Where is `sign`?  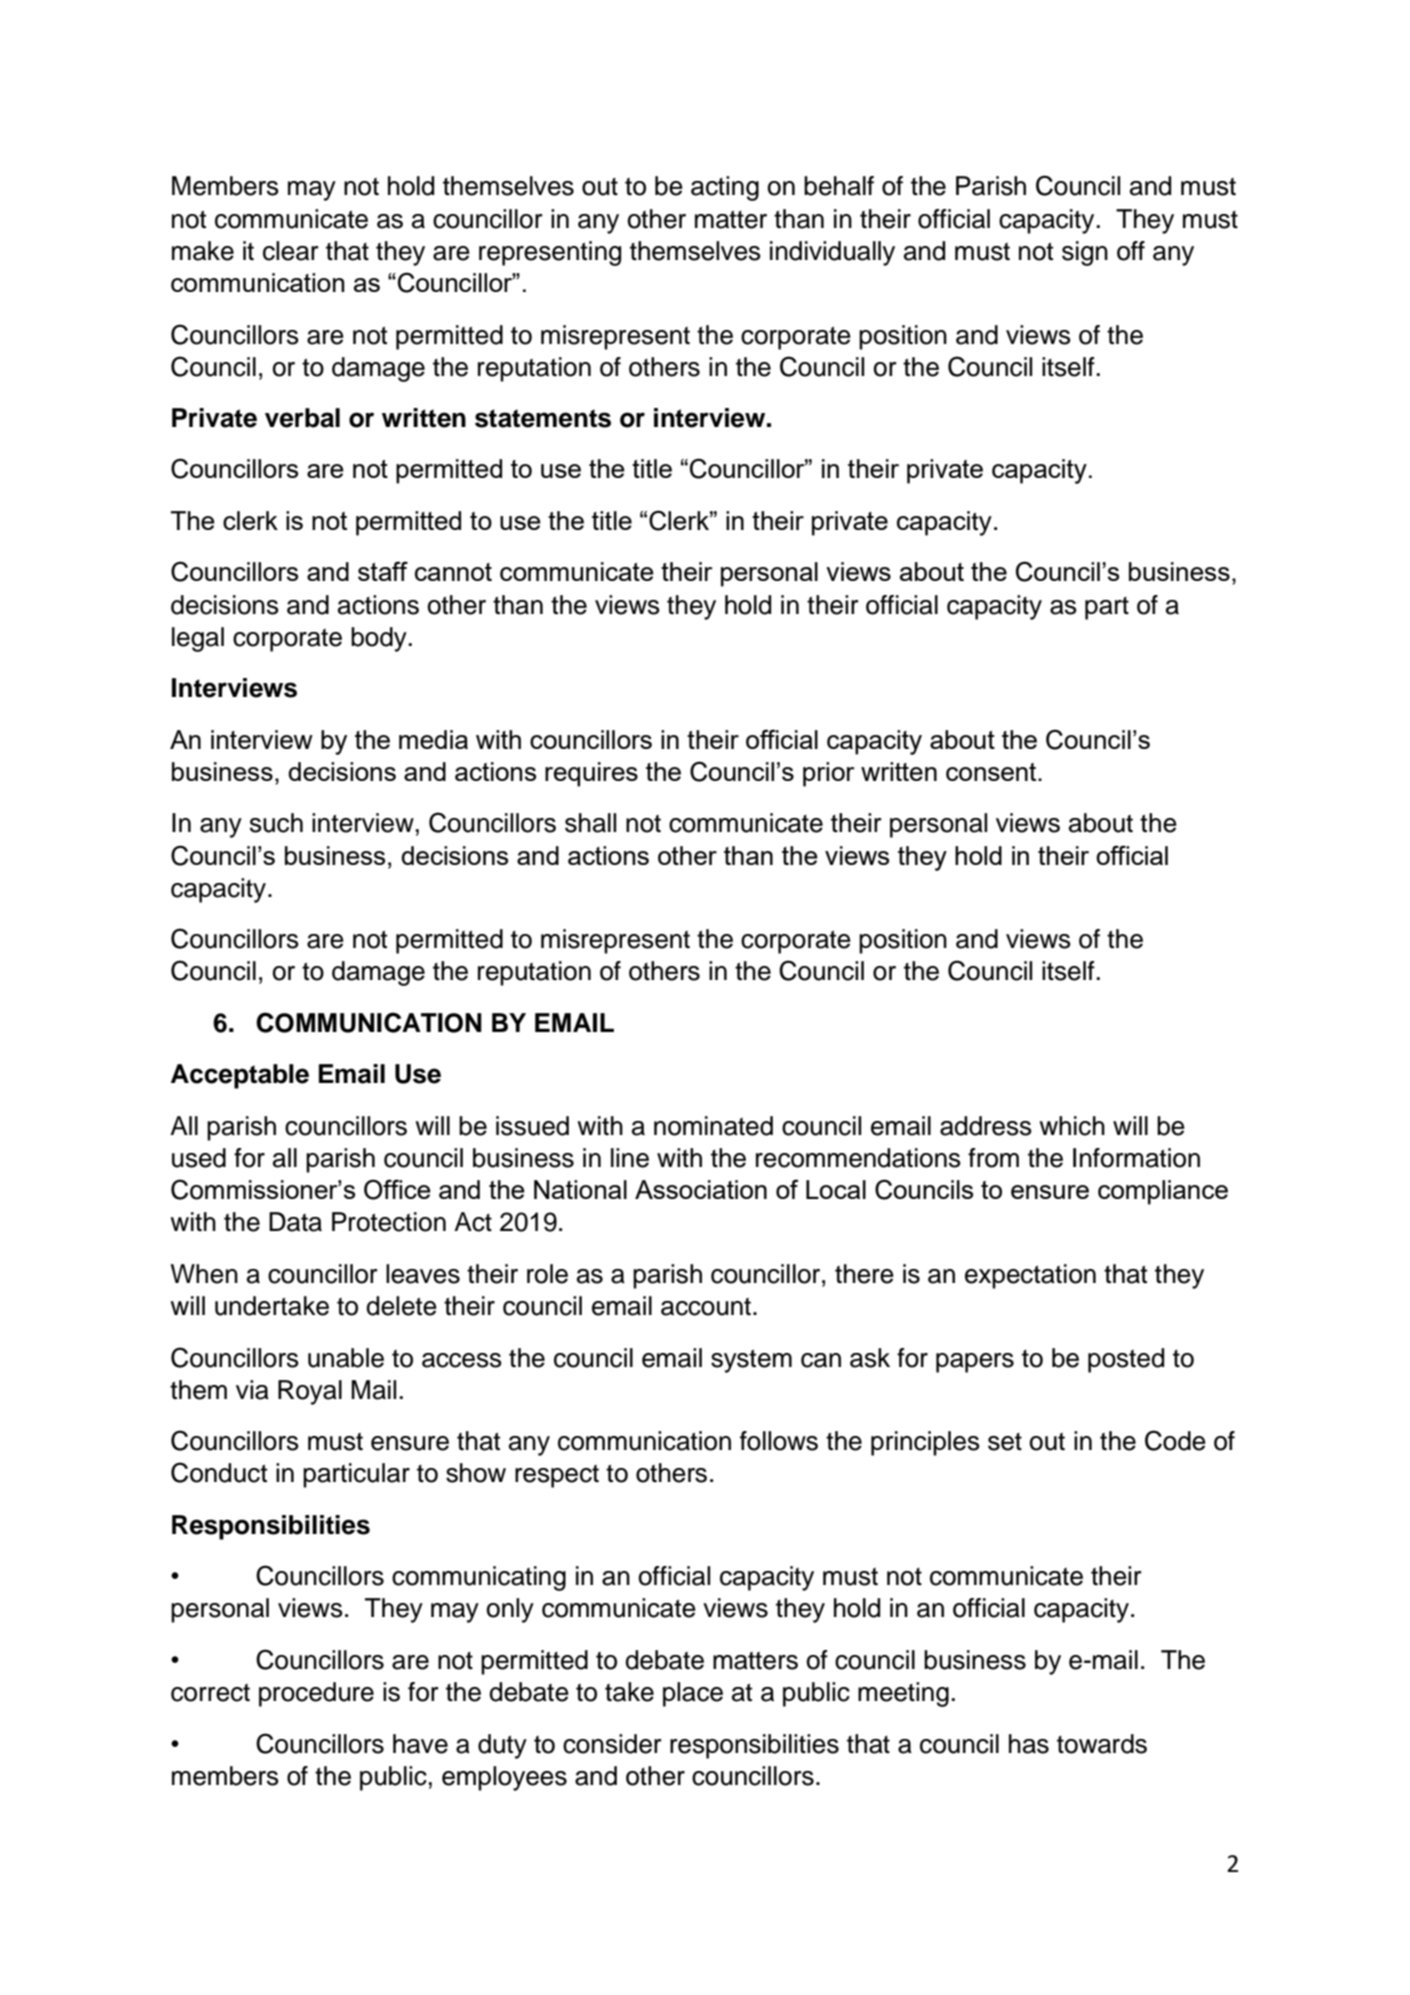 sign is located at coordinates (1085, 253).
